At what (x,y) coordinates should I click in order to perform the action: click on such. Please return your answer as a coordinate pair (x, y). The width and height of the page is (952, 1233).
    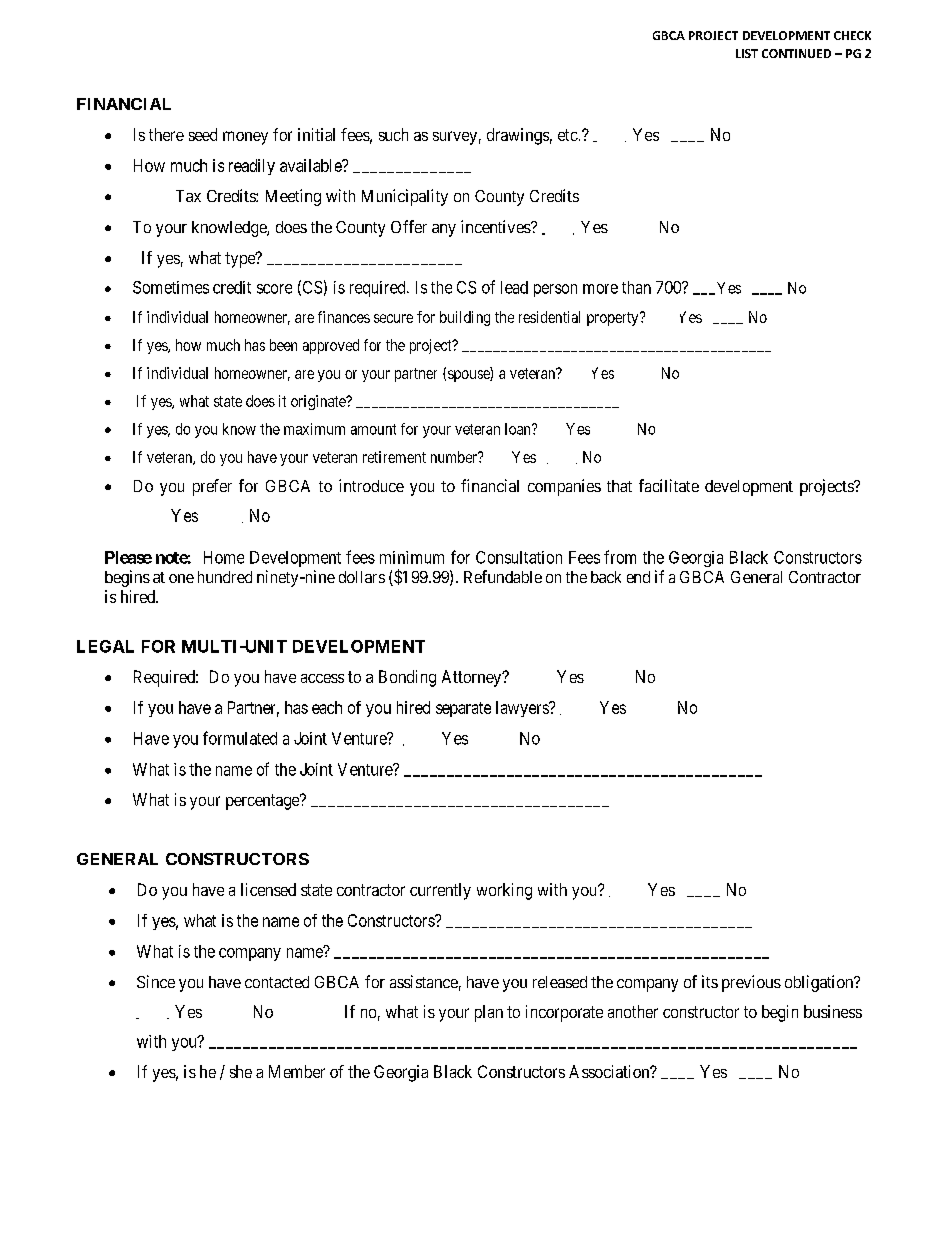
    Looking at the image, I should click on (393, 134).
